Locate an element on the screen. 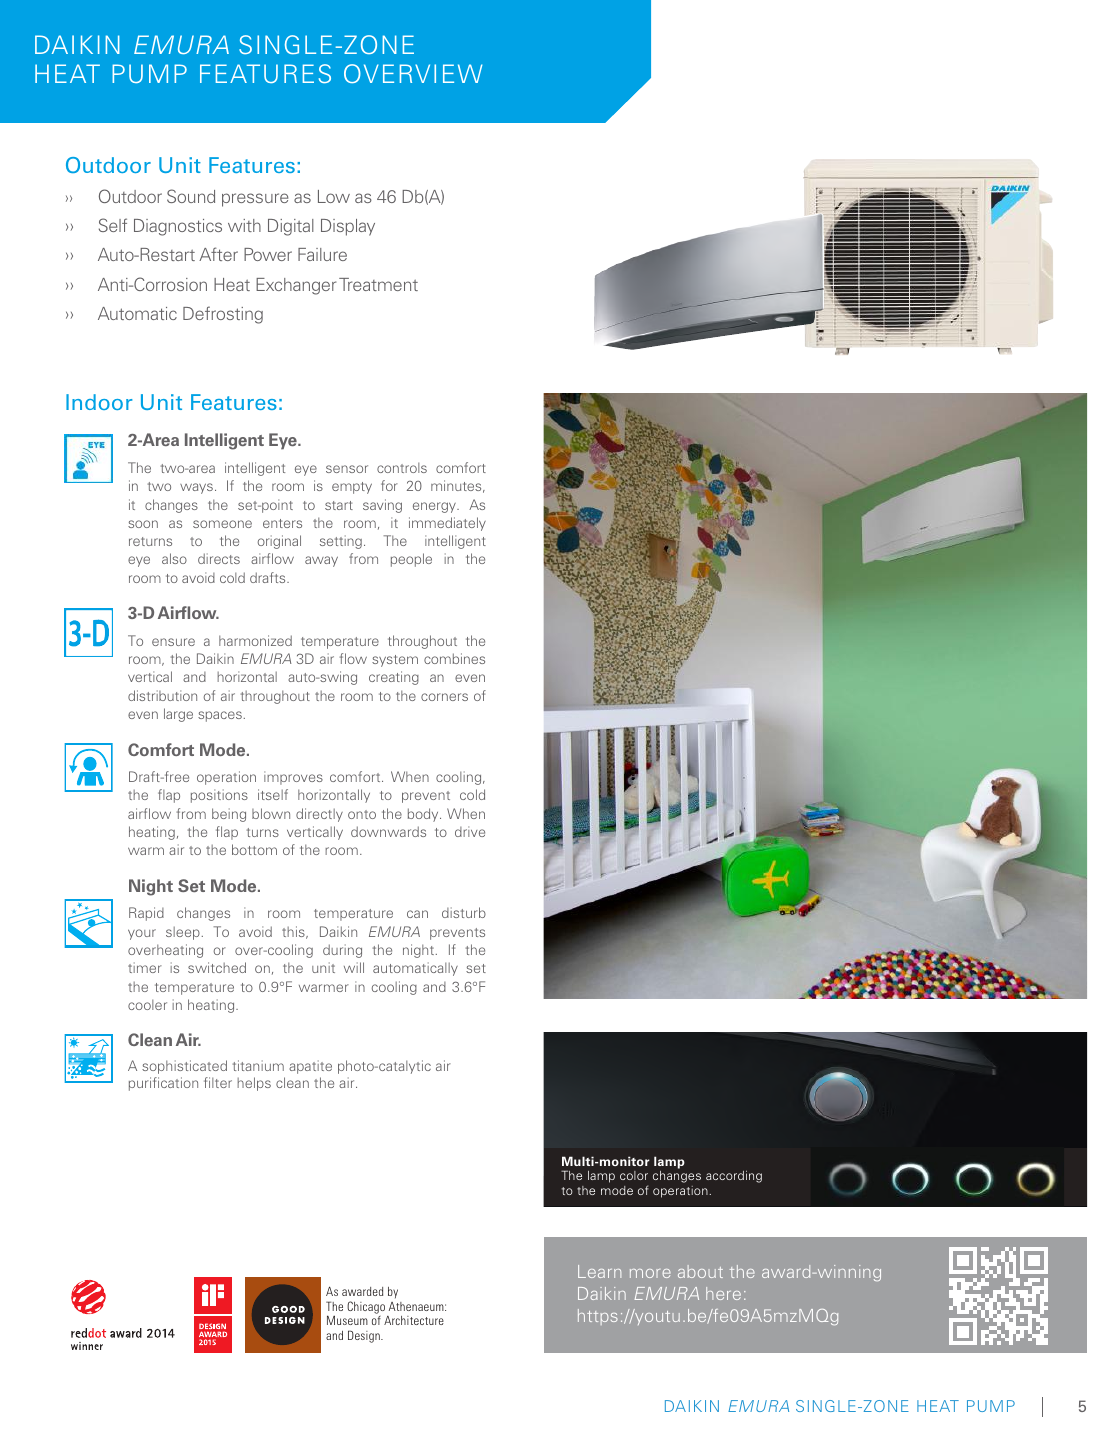  drive is located at coordinates (470, 831).
